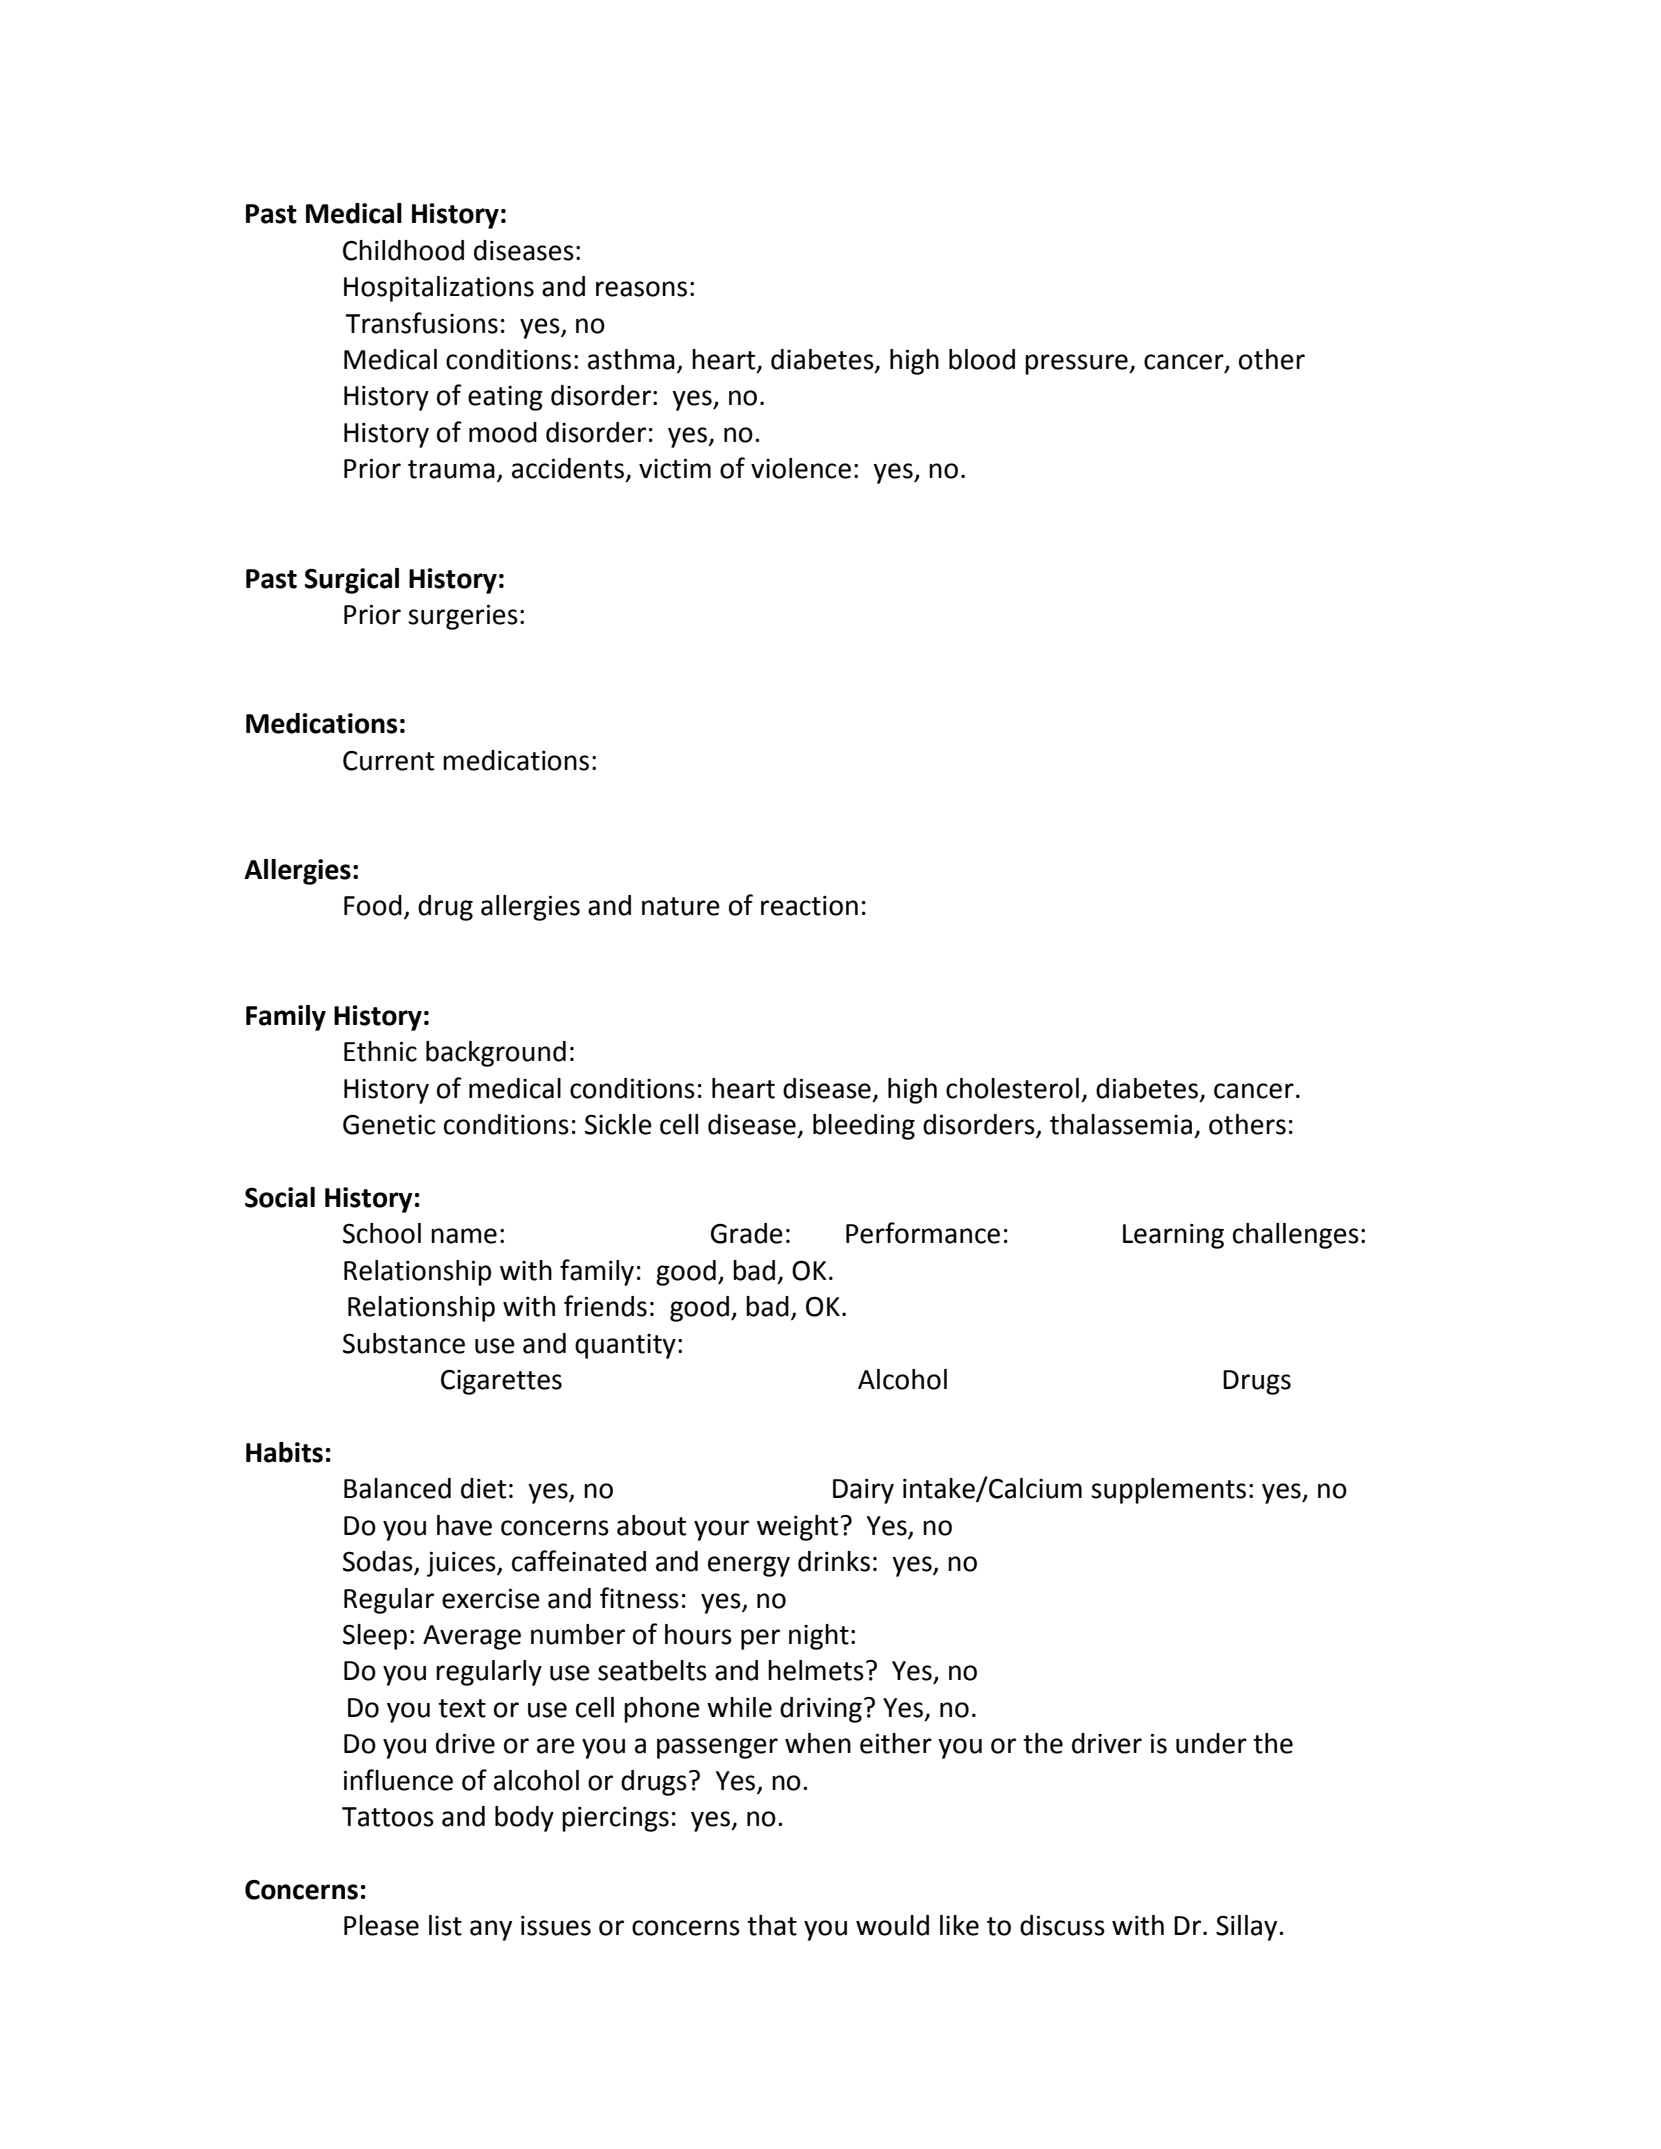 The width and height of the document is (1661, 2149). What do you see at coordinates (1012, 1088) in the document?
I see `cholesterol` at bounding box center [1012, 1088].
